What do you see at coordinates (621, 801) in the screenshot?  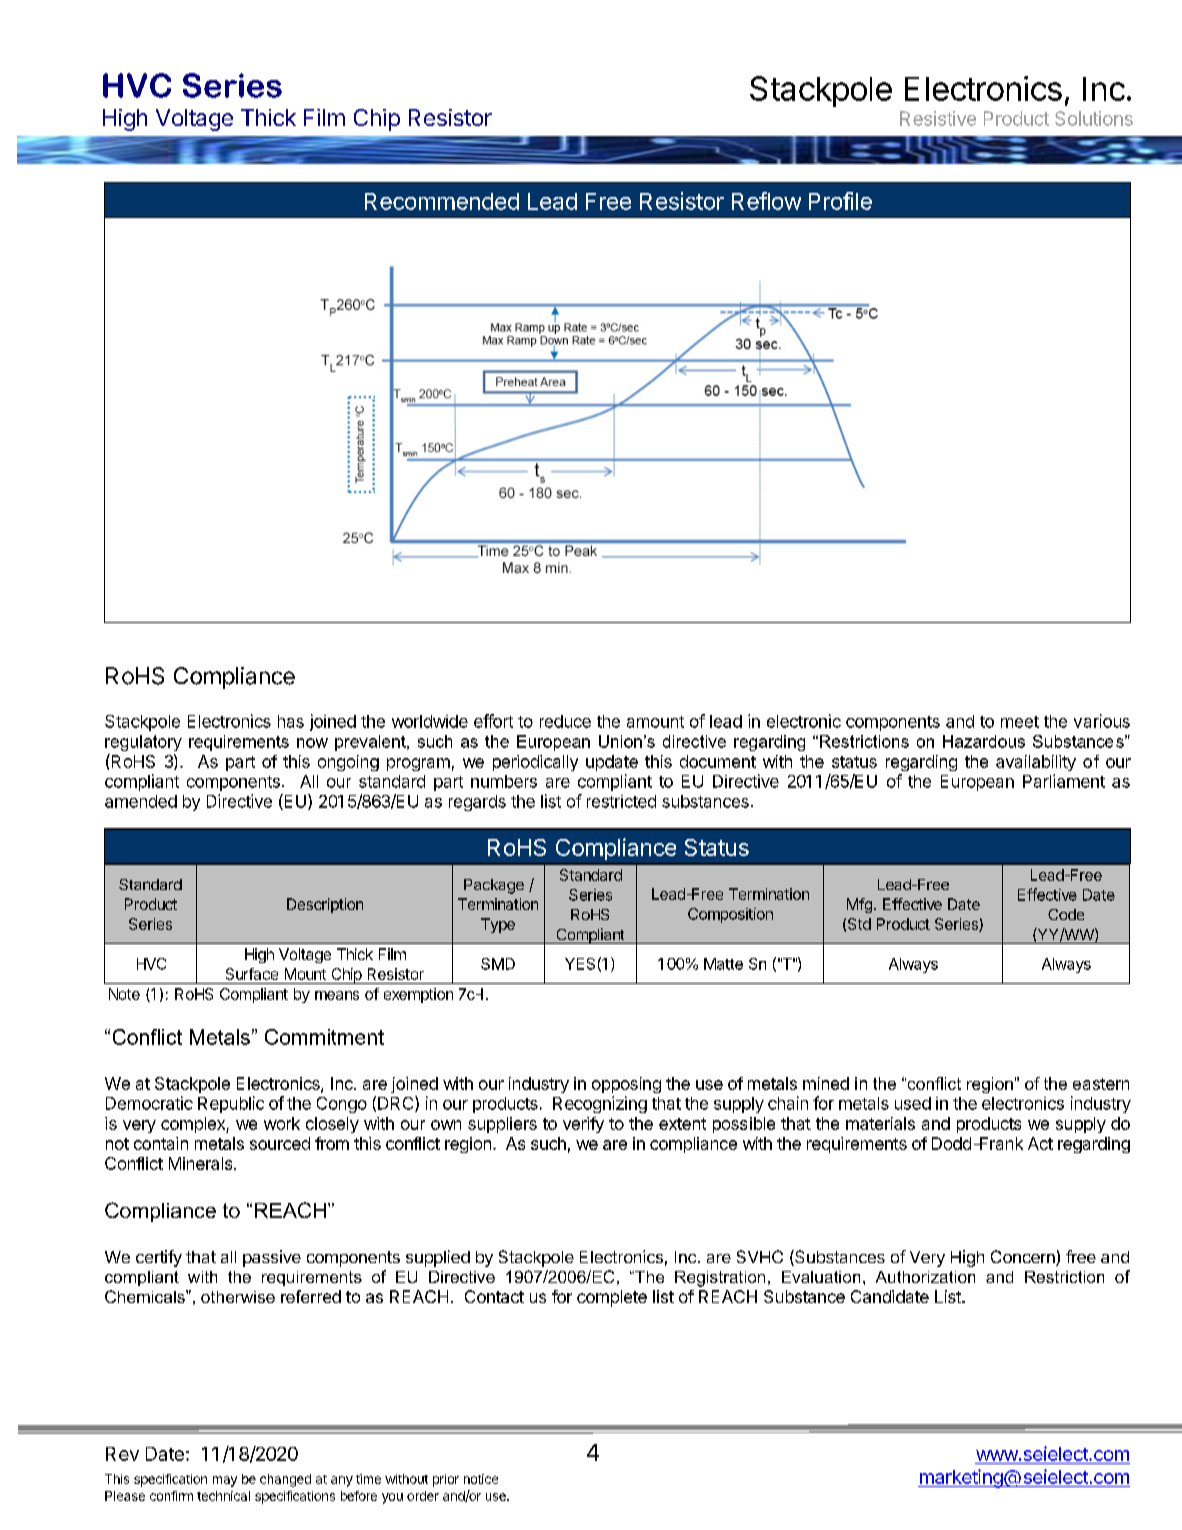 I see `restricted` at bounding box center [621, 801].
